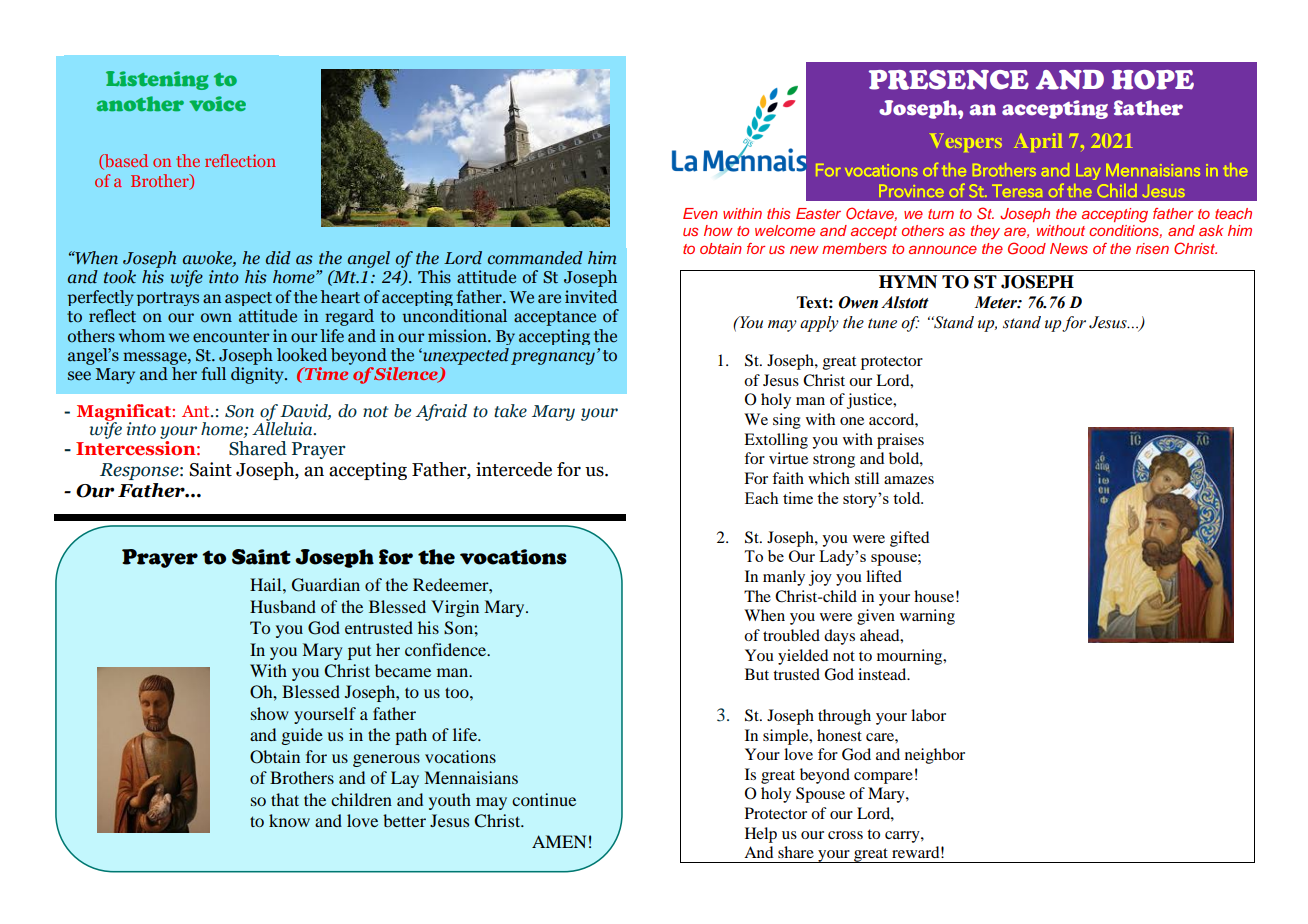 The image size is (1308, 924). I want to click on PRESENCE, so click(949, 80).
